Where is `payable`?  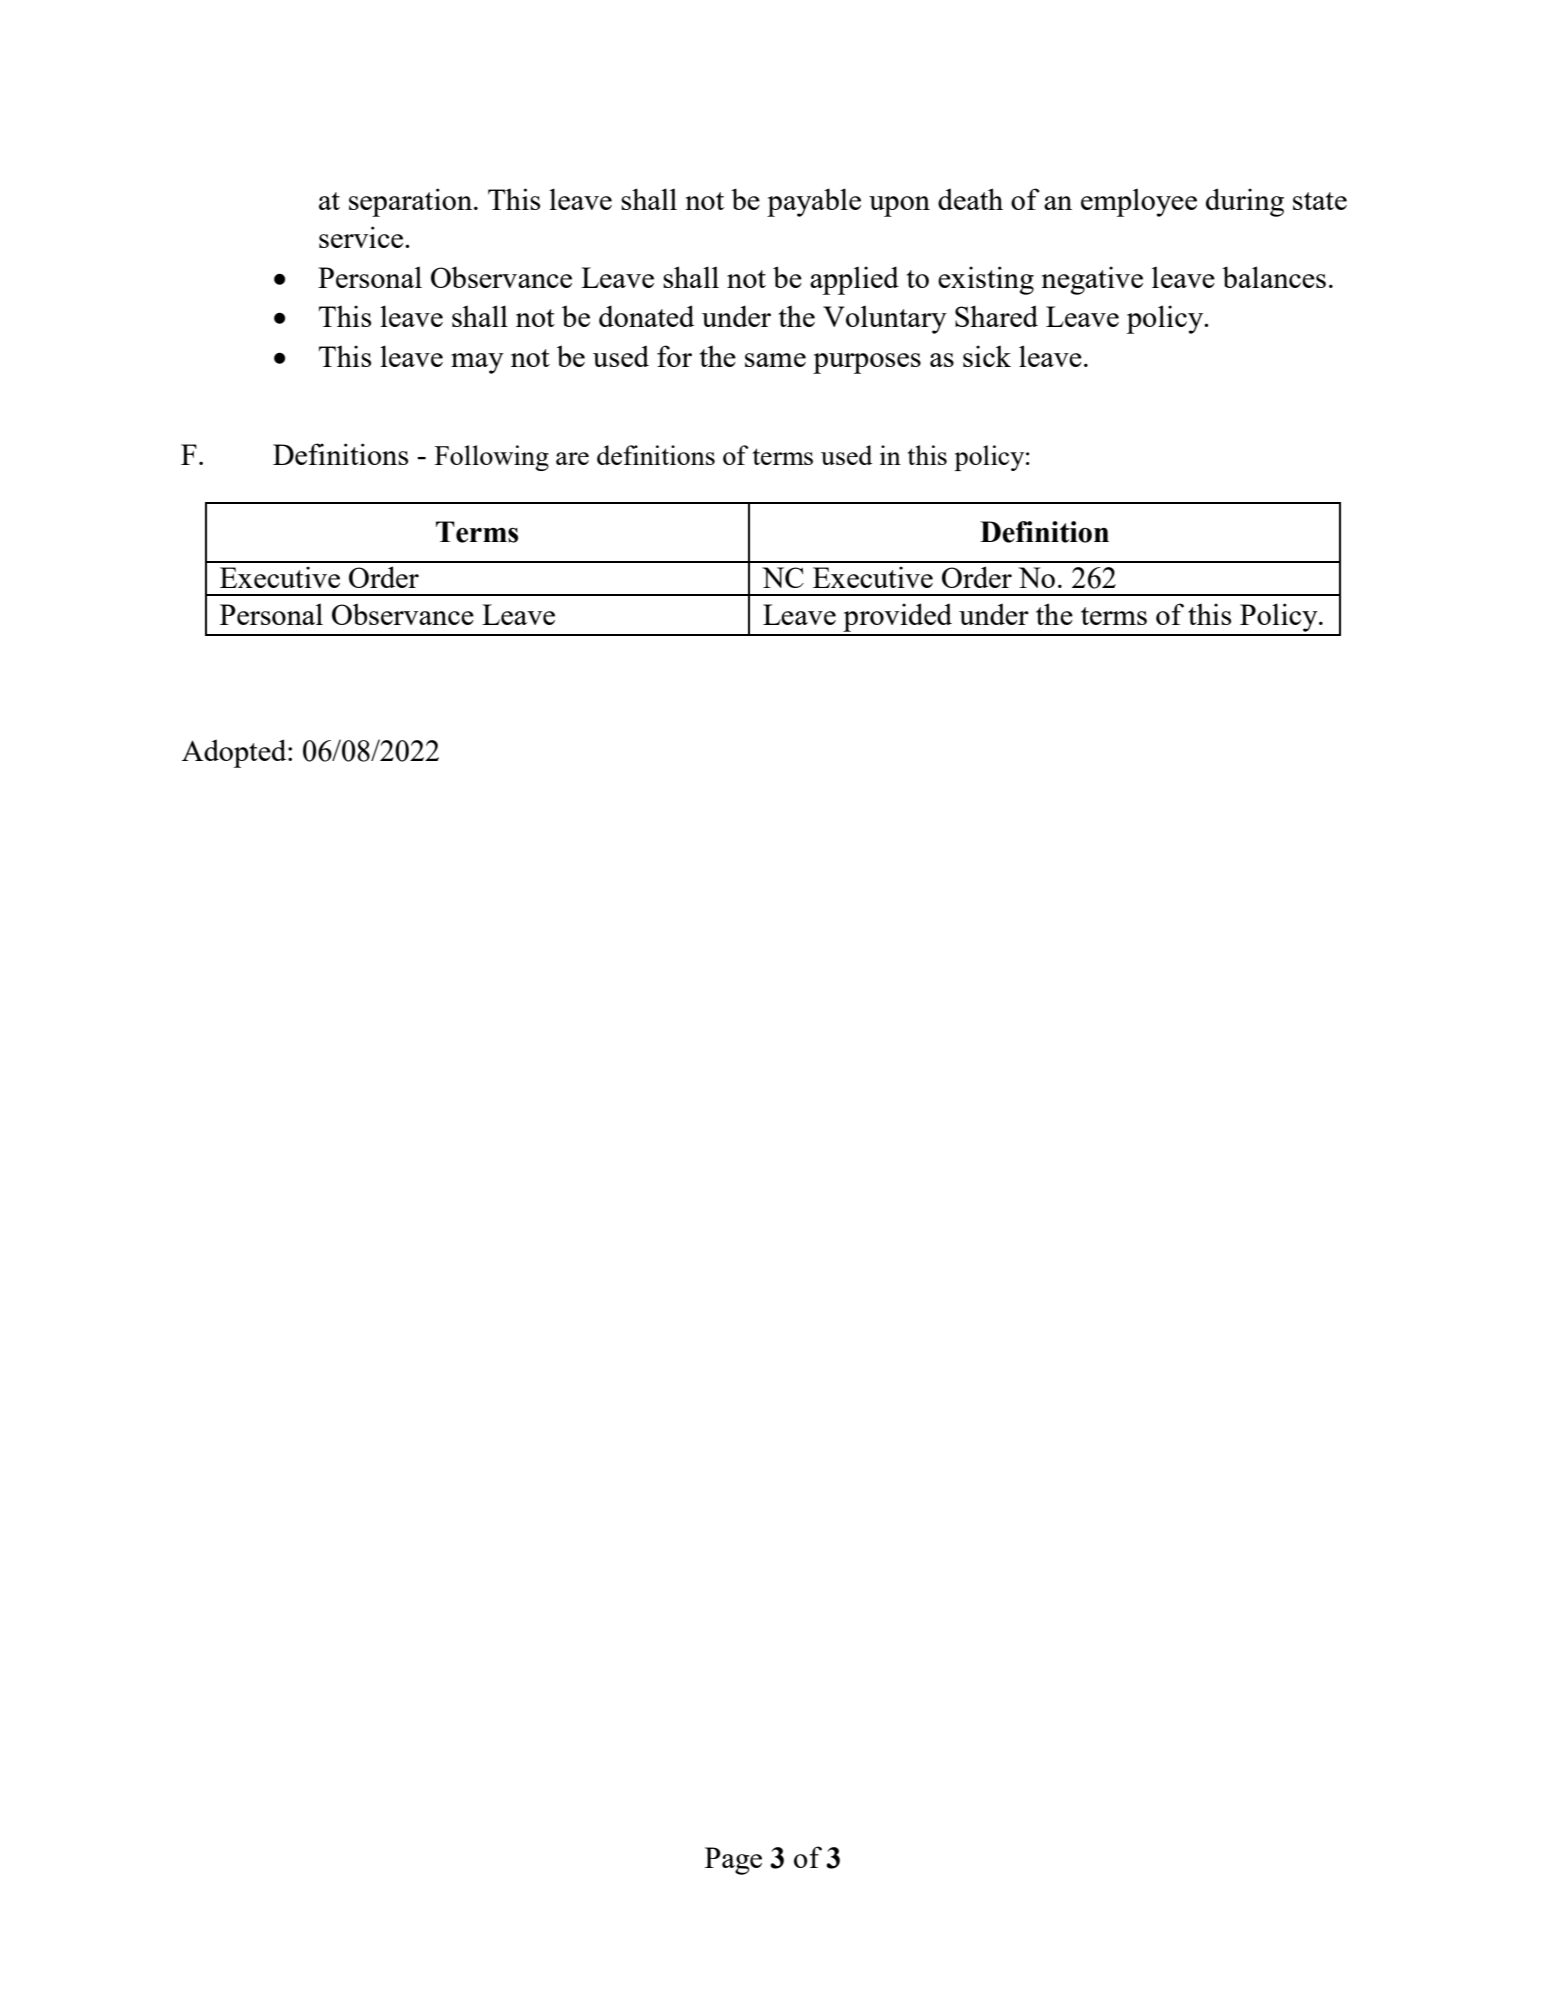 payable is located at coordinates (814, 202).
